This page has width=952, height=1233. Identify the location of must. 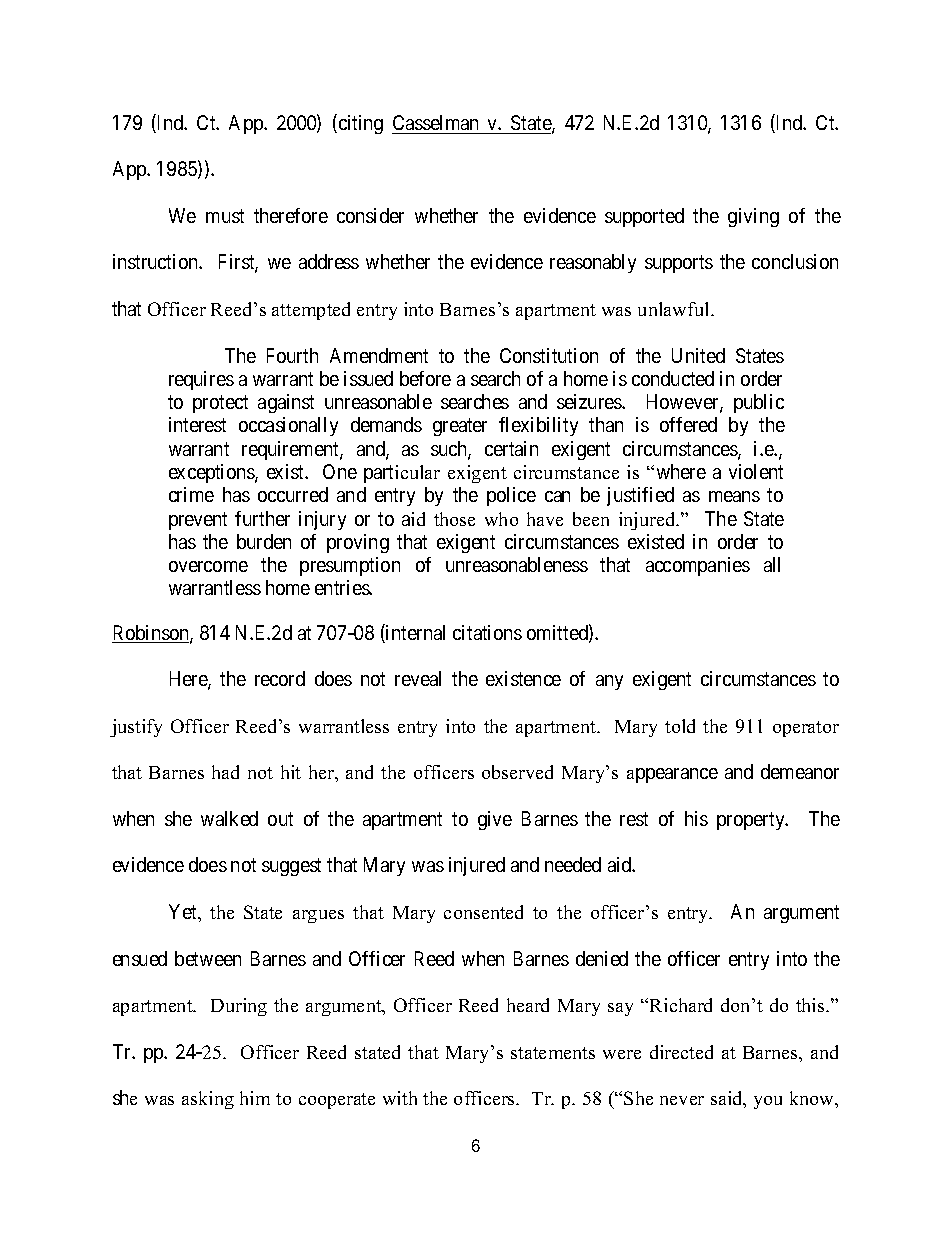
(225, 216).
